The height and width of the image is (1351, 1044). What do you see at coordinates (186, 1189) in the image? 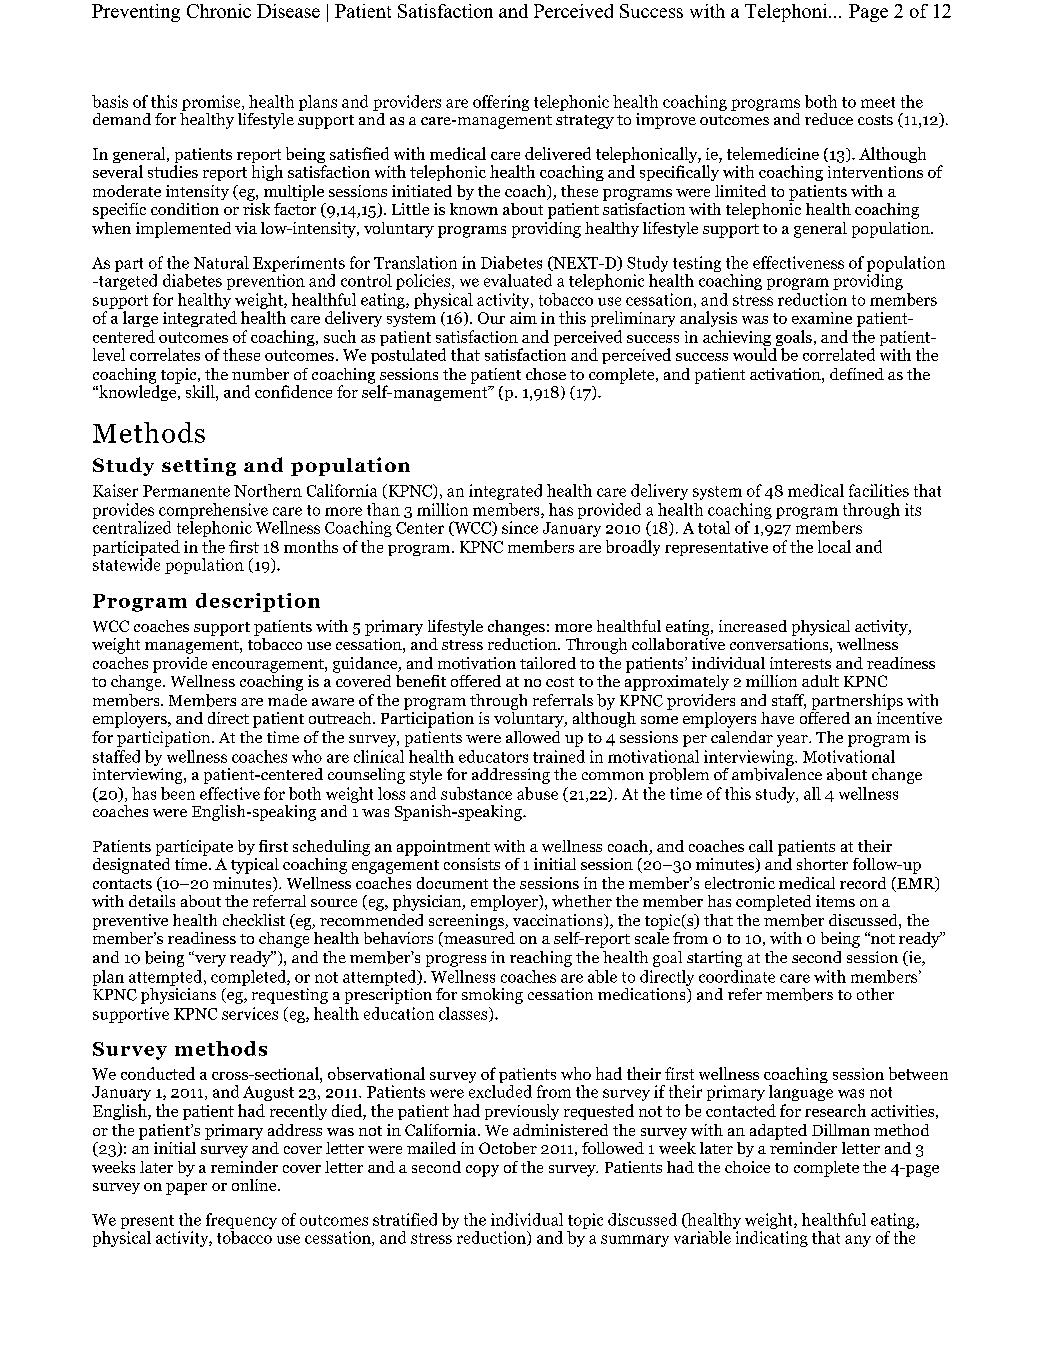
I see `paper` at bounding box center [186, 1189].
